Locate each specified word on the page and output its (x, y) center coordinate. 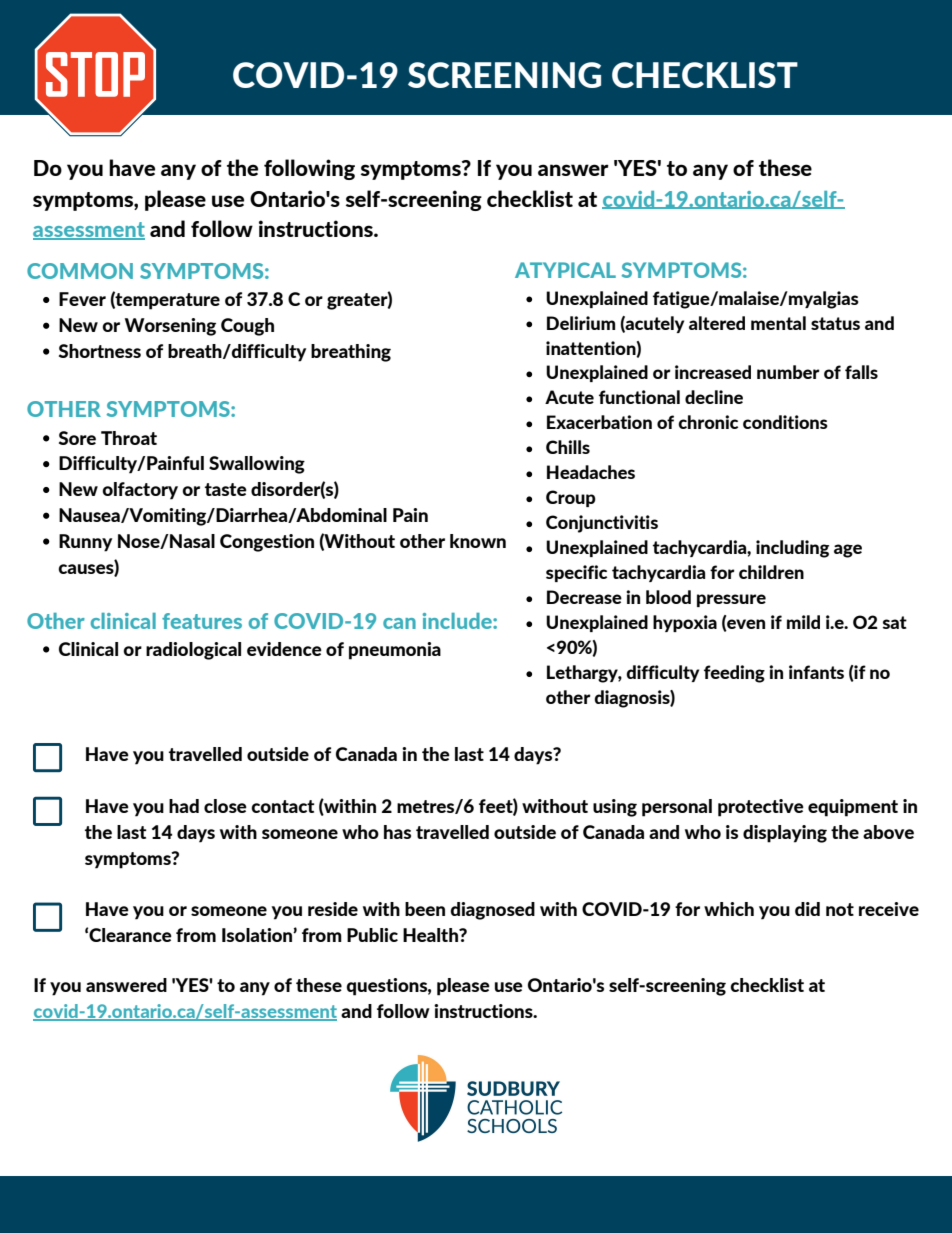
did (807, 909)
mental (778, 323)
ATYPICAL (565, 270)
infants (816, 672)
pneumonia (395, 651)
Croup (571, 498)
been (425, 909)
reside (333, 909)
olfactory (140, 491)
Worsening (170, 327)
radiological (193, 651)
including (792, 549)
